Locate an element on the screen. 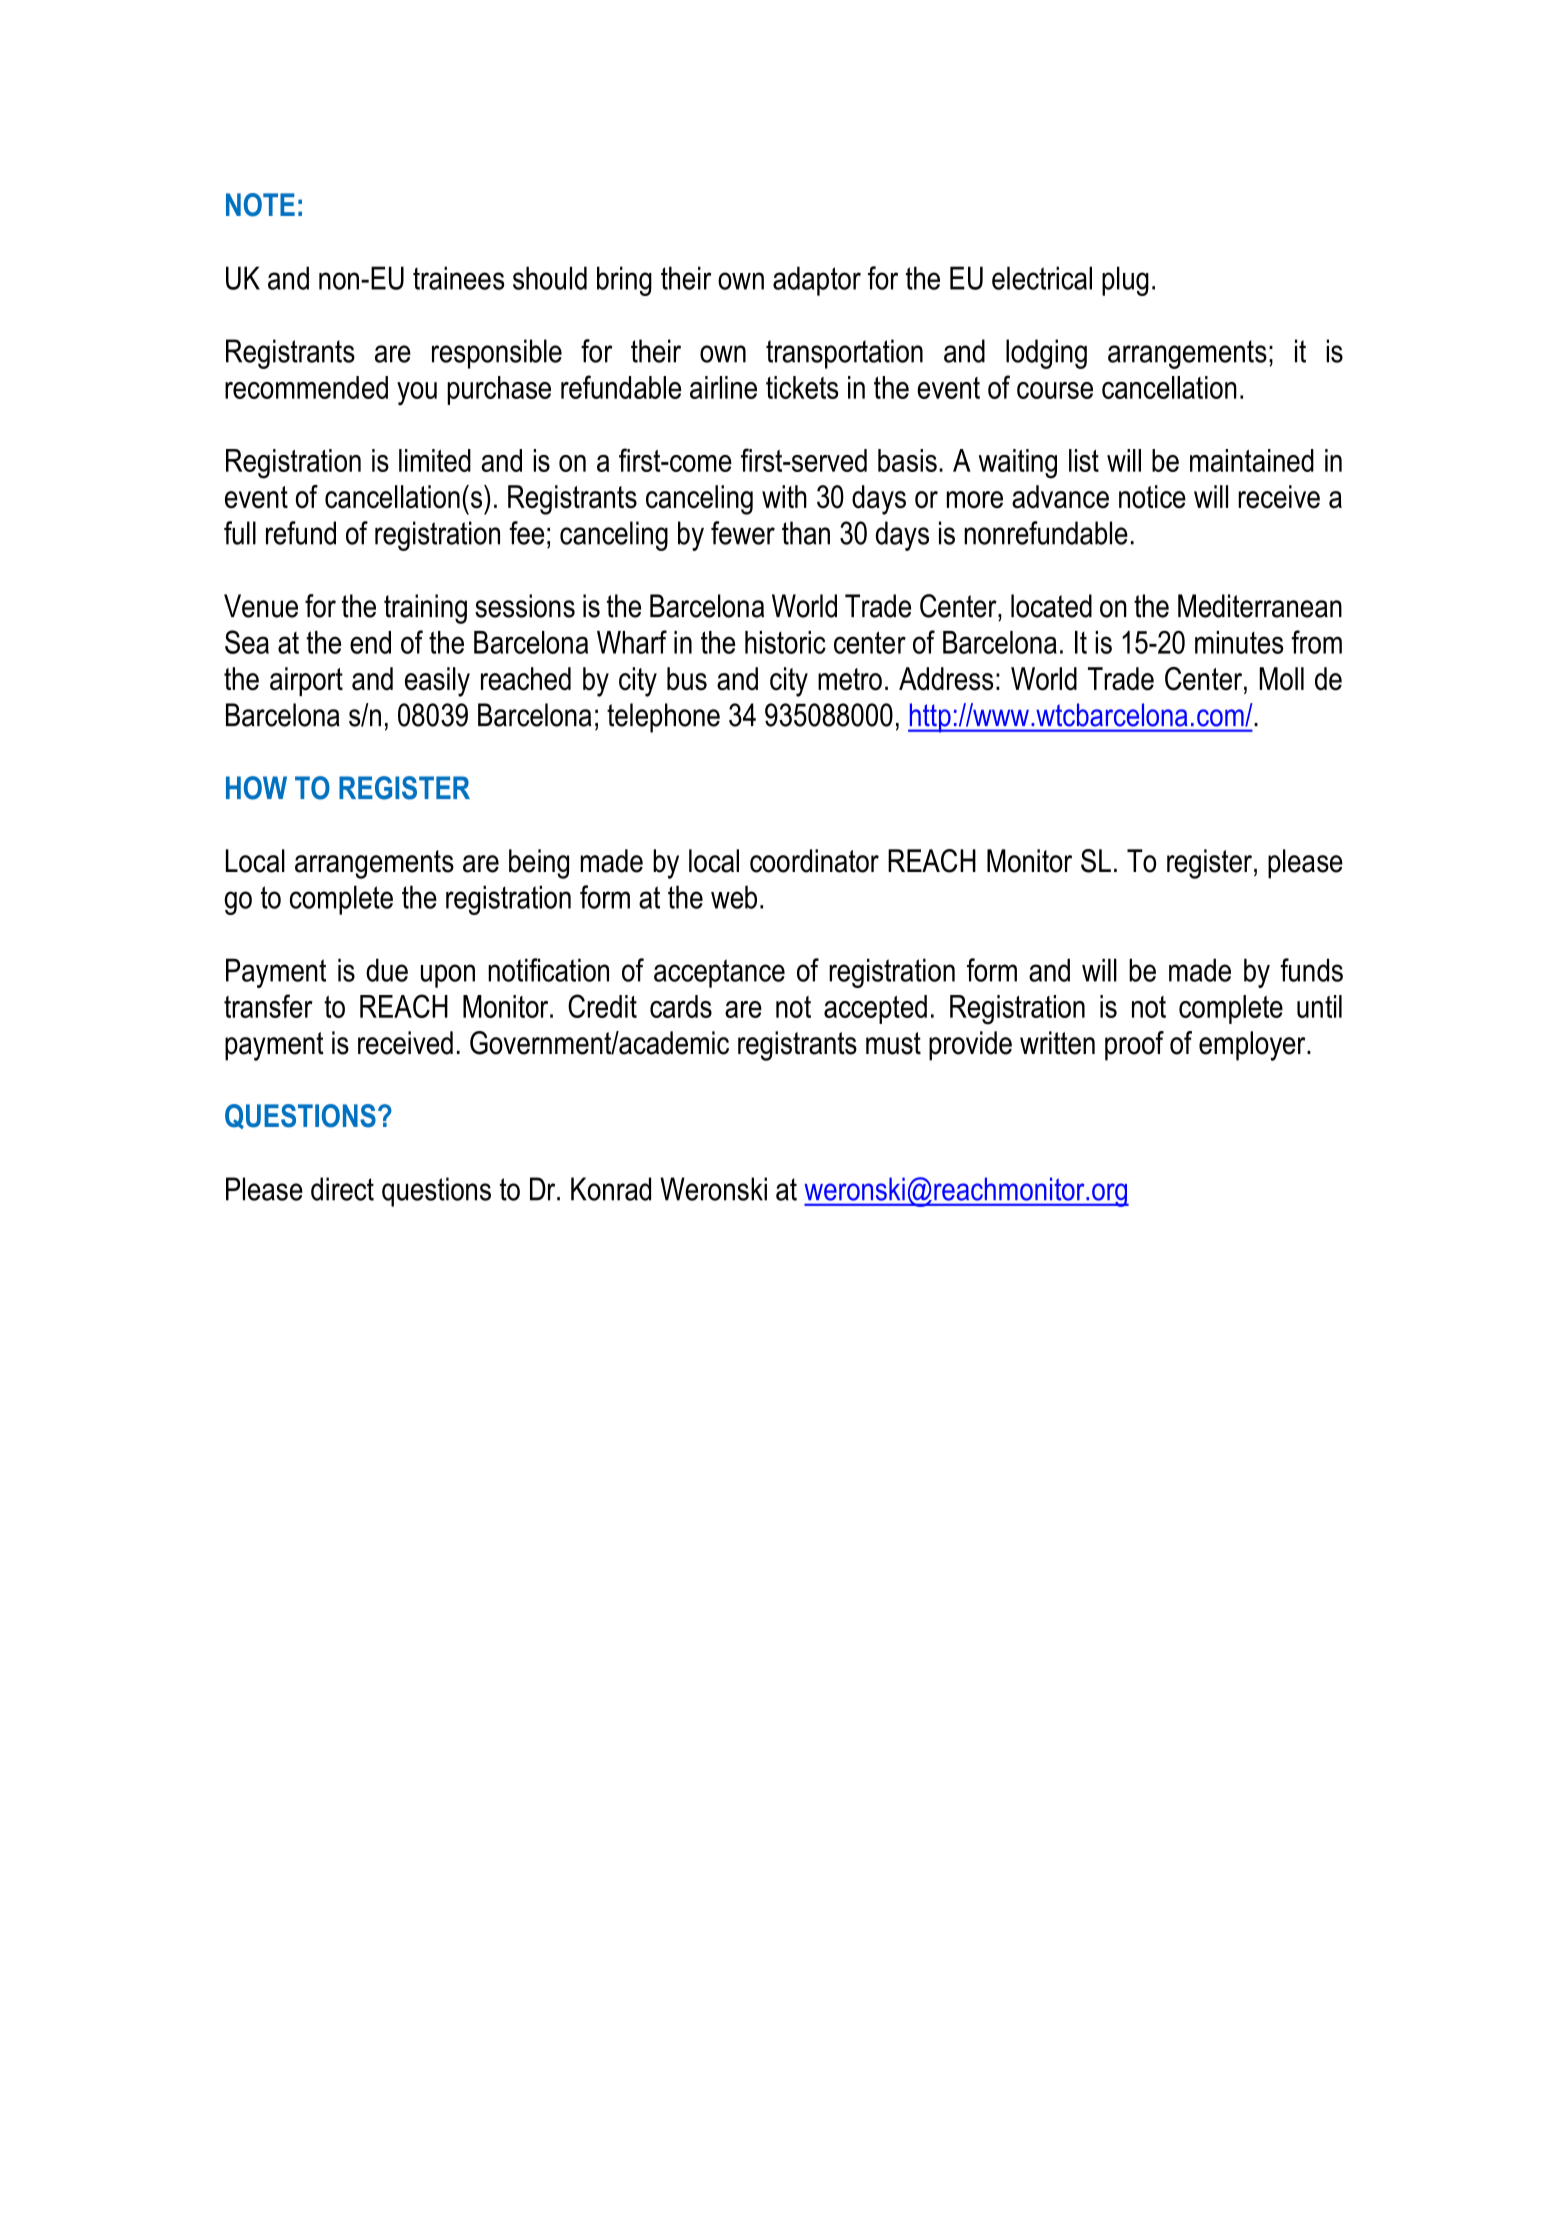 The height and width of the screenshot is (2216, 1567). direct is located at coordinates (342, 1189).
